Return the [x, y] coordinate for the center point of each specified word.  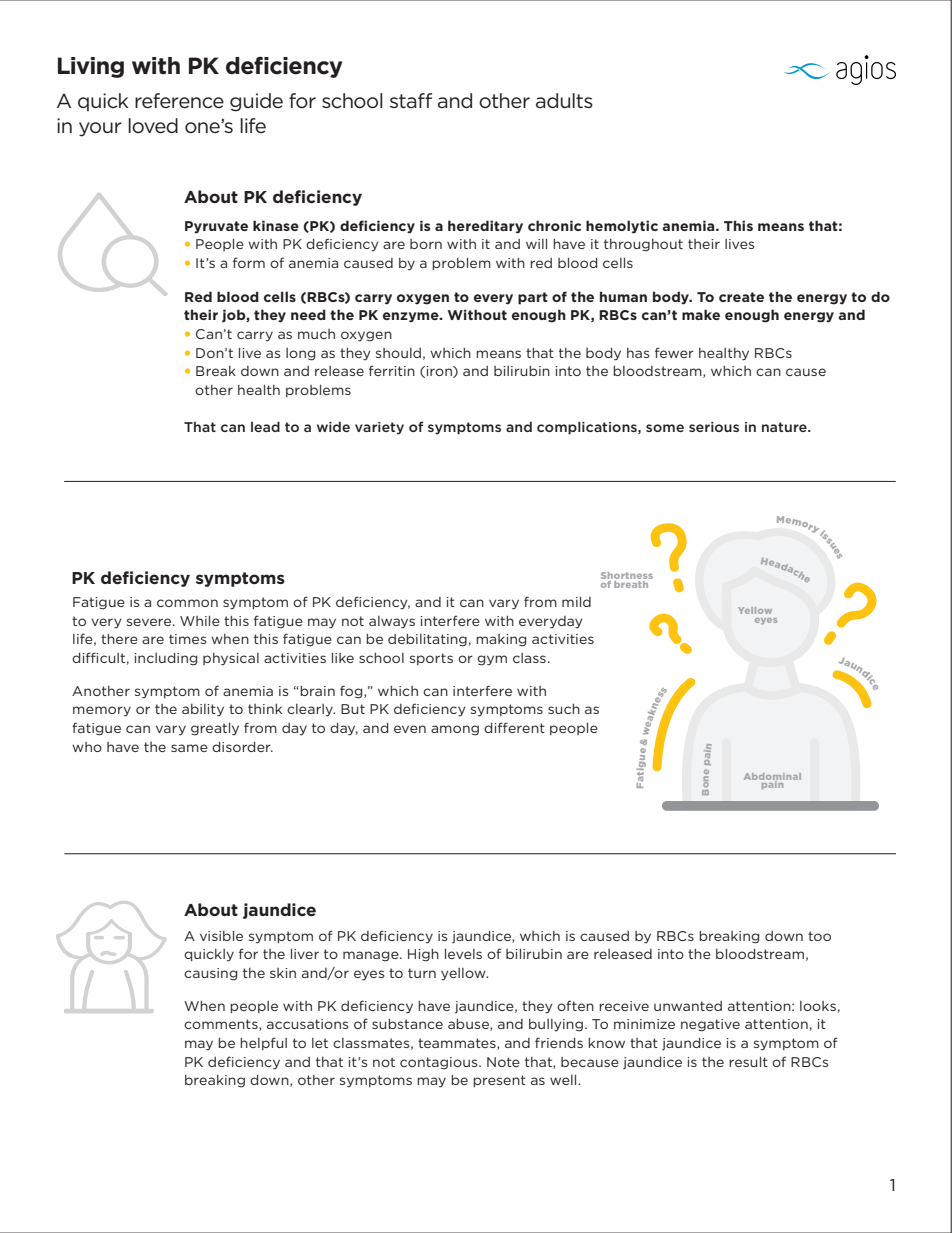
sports [431, 659]
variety [379, 428]
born [426, 244]
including [165, 659]
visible [221, 936]
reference [179, 100]
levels [463, 954]
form [249, 262]
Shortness [627, 577]
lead [265, 426]
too [819, 936]
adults [564, 100]
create [741, 297]
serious [714, 427]
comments [222, 1025]
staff [411, 100]
